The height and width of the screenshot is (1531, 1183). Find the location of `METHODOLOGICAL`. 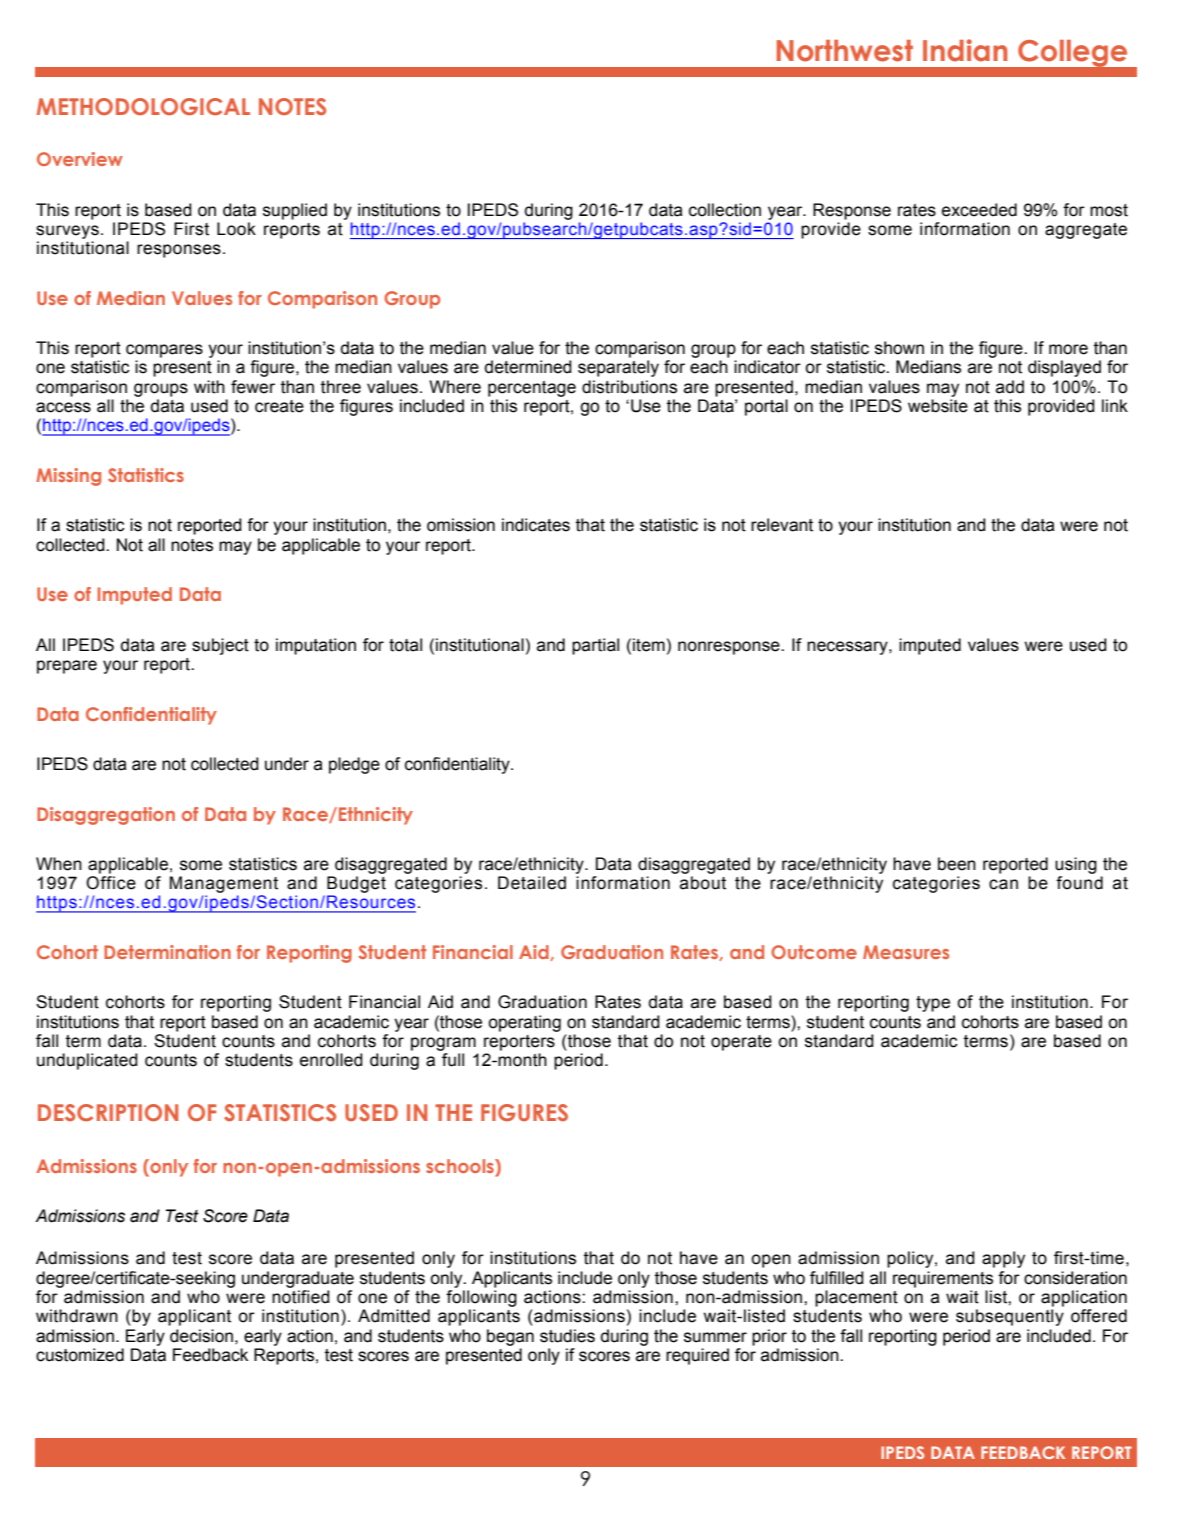

METHODOLOGICAL is located at coordinates (143, 106).
